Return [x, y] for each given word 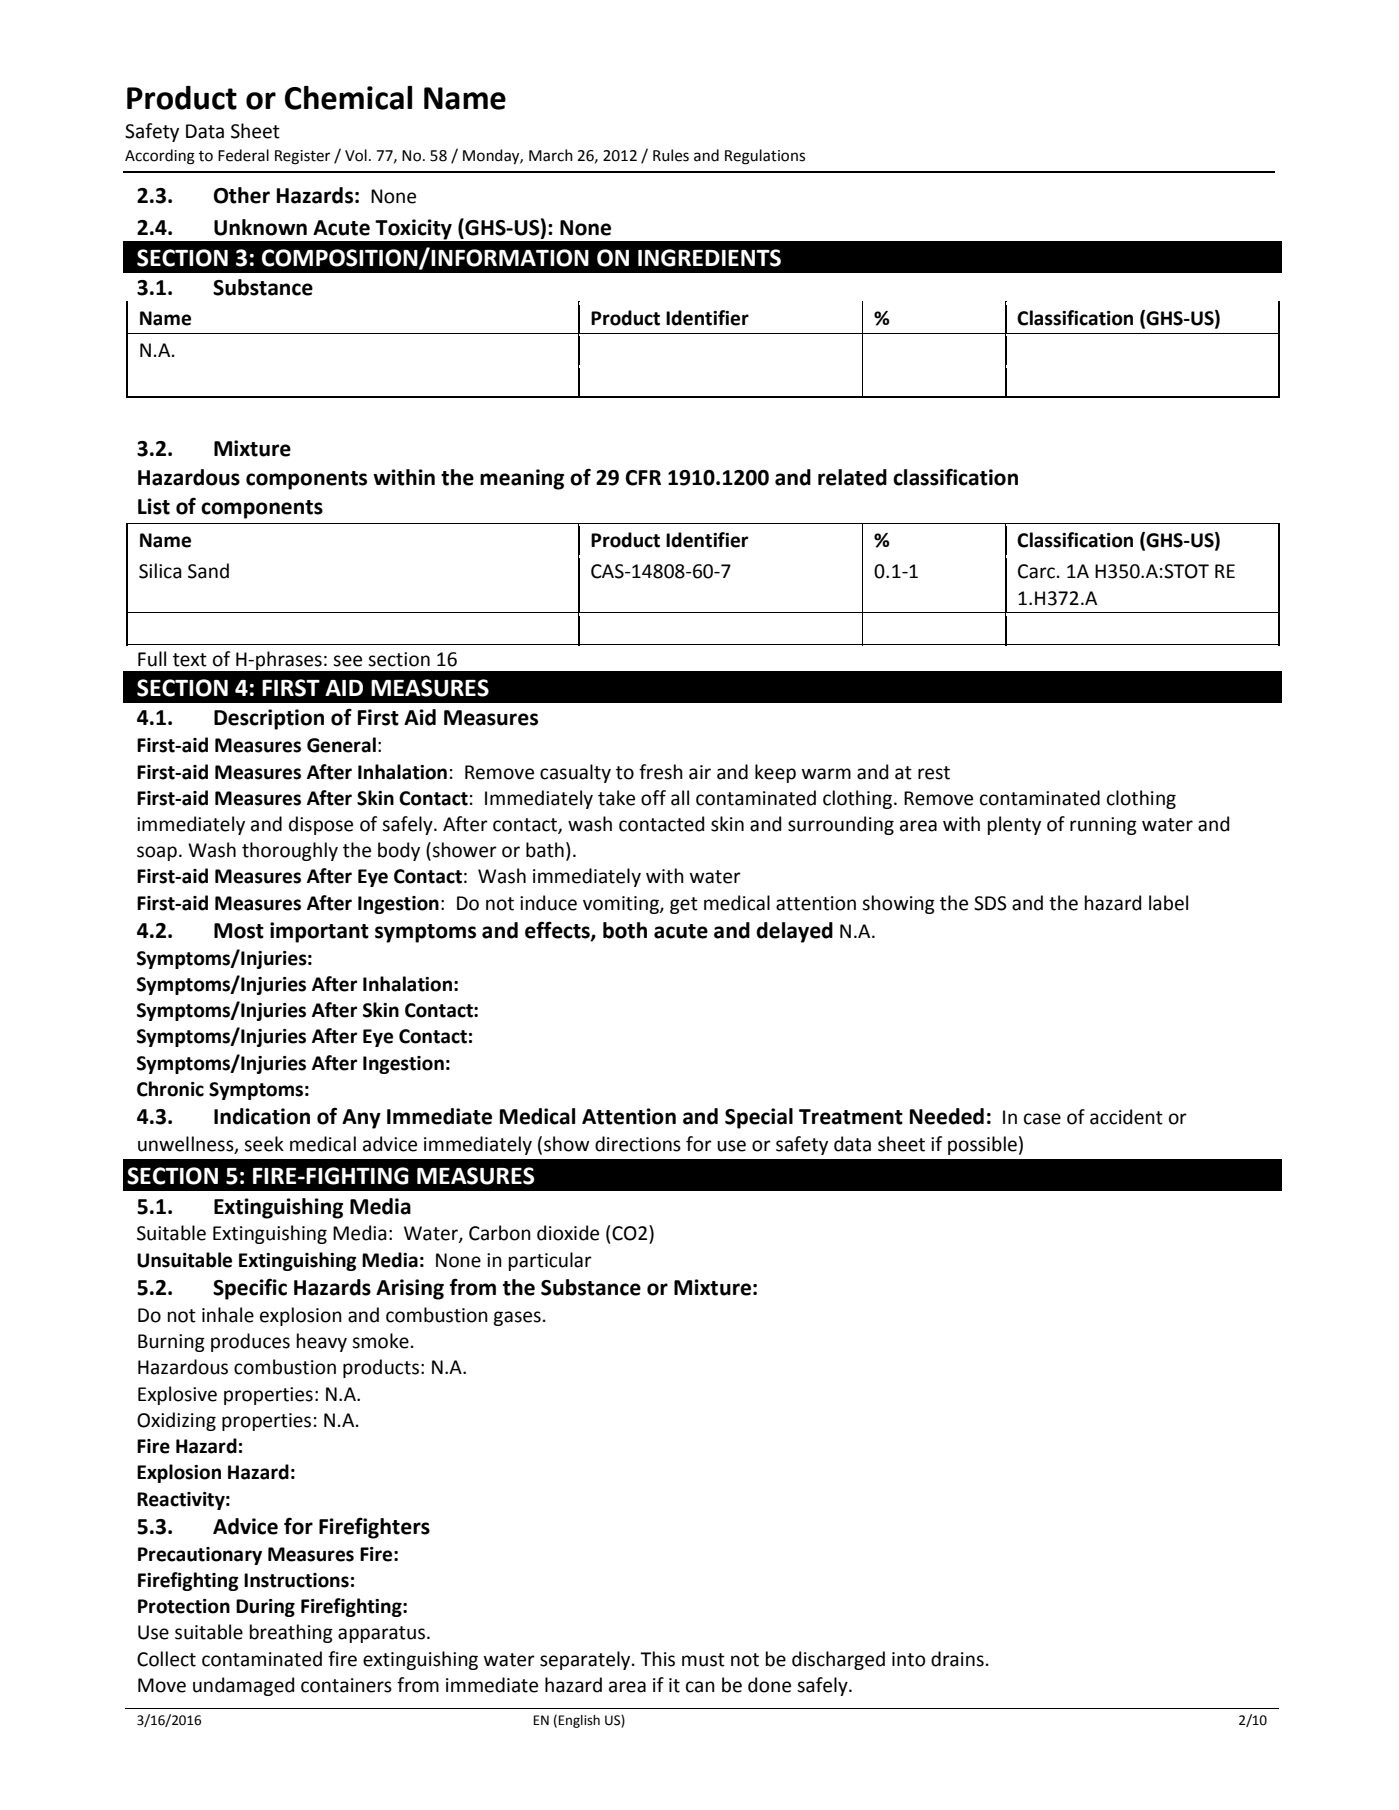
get [684, 905]
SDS [990, 903]
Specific [250, 1289]
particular [550, 1261]
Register [302, 157]
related [852, 477]
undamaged [243, 1686]
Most [239, 931]
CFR [643, 478]
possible [982, 1145]
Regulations [765, 157]
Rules [671, 155]
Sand [208, 571]
